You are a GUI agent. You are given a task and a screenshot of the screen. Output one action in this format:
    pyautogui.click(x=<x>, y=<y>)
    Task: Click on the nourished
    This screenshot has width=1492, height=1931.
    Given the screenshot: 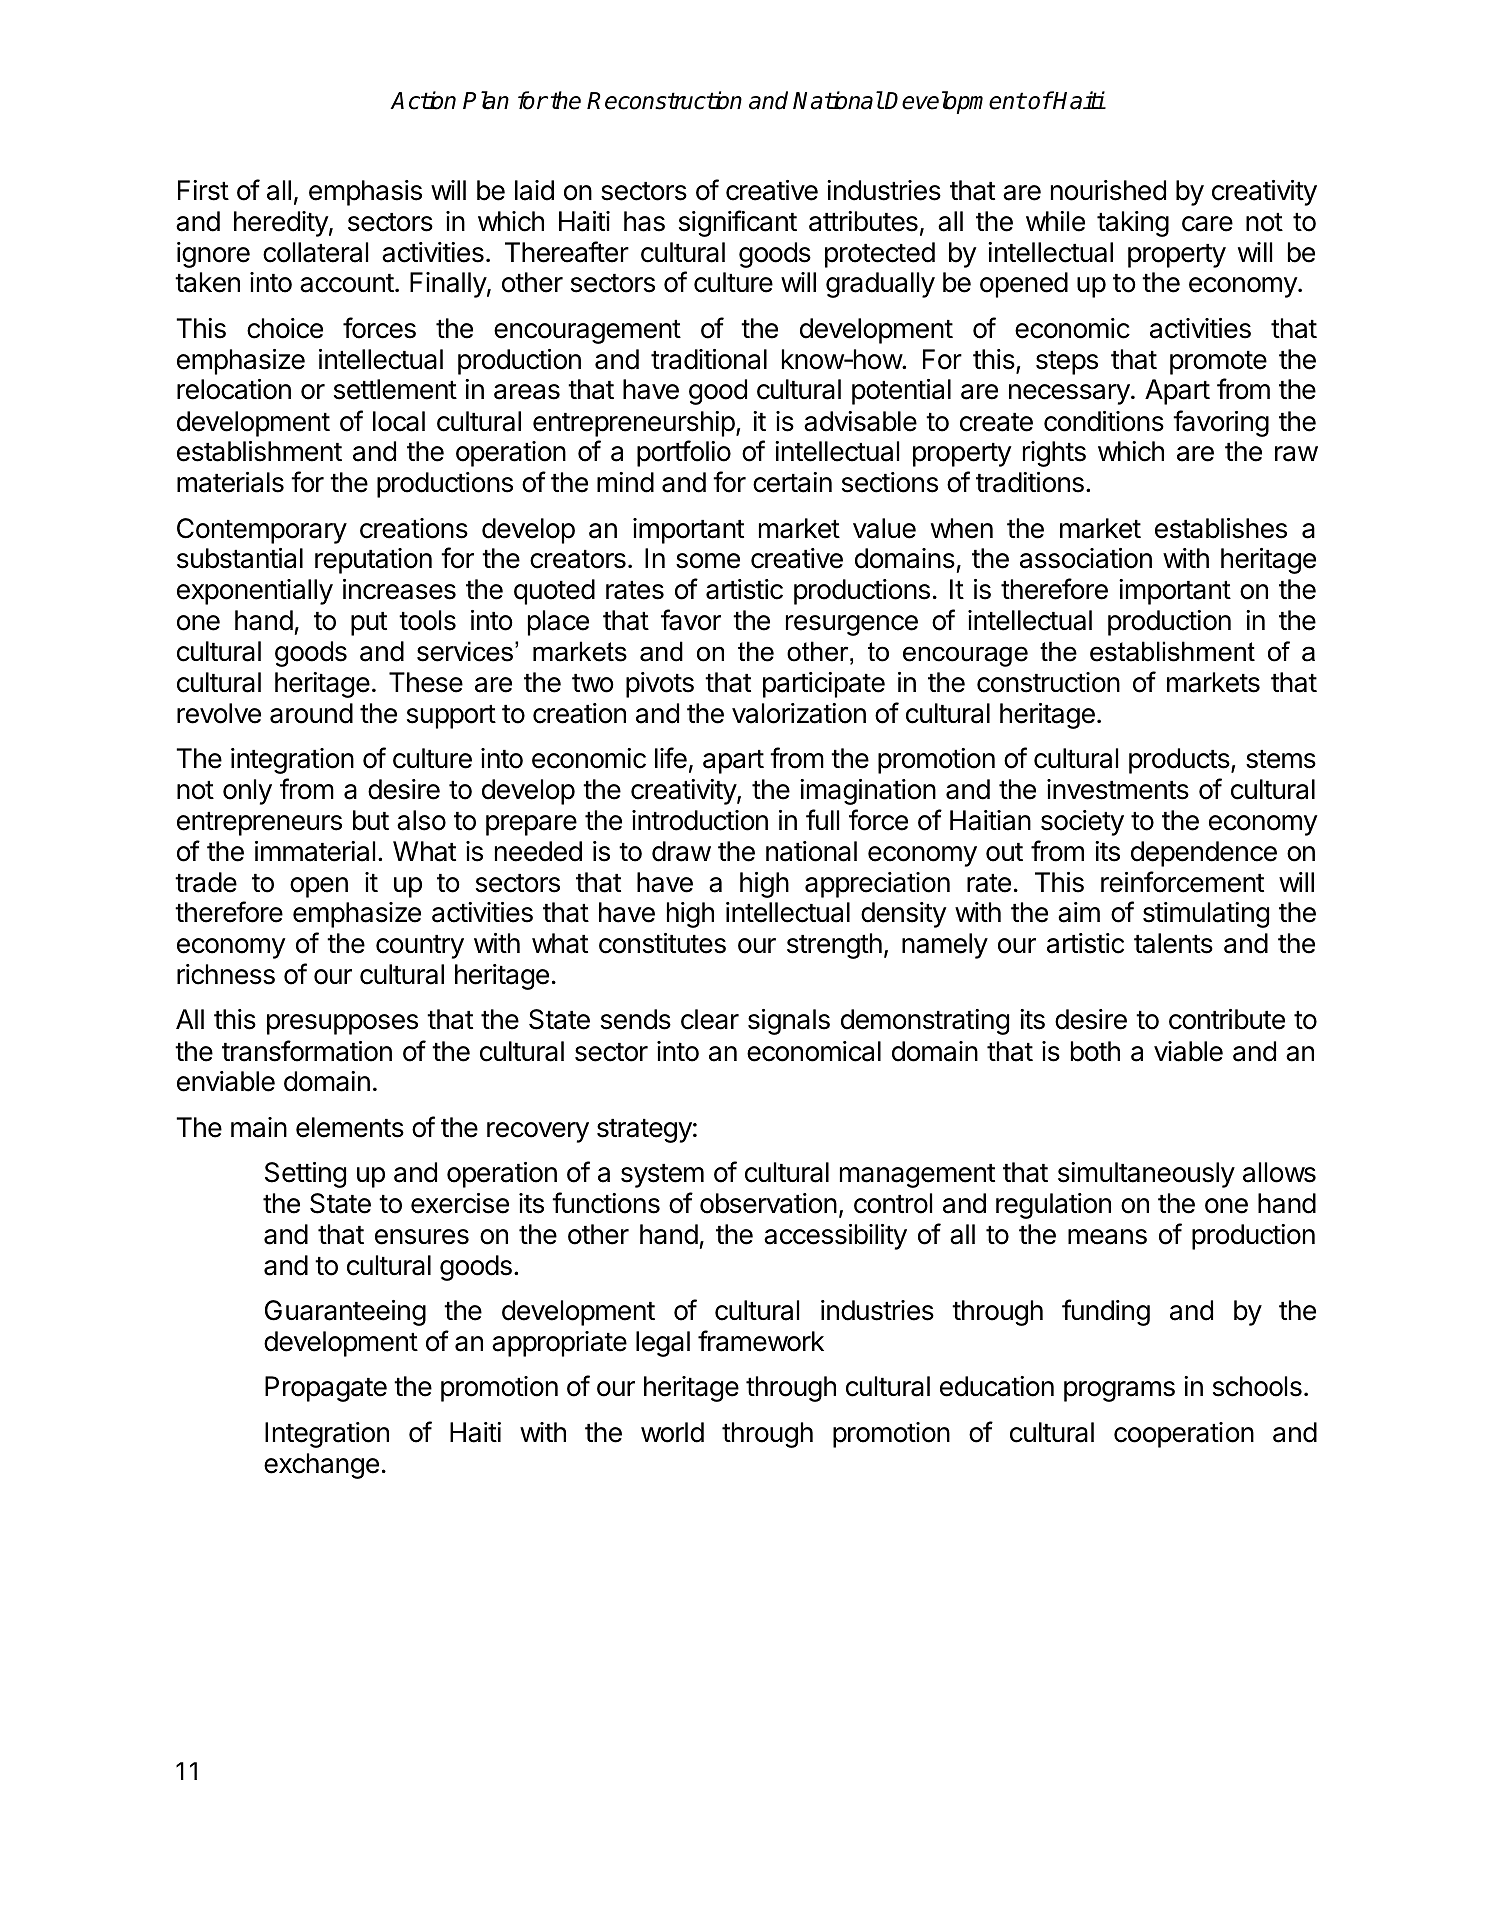 What is the action you would take?
    pyautogui.click(x=1108, y=190)
